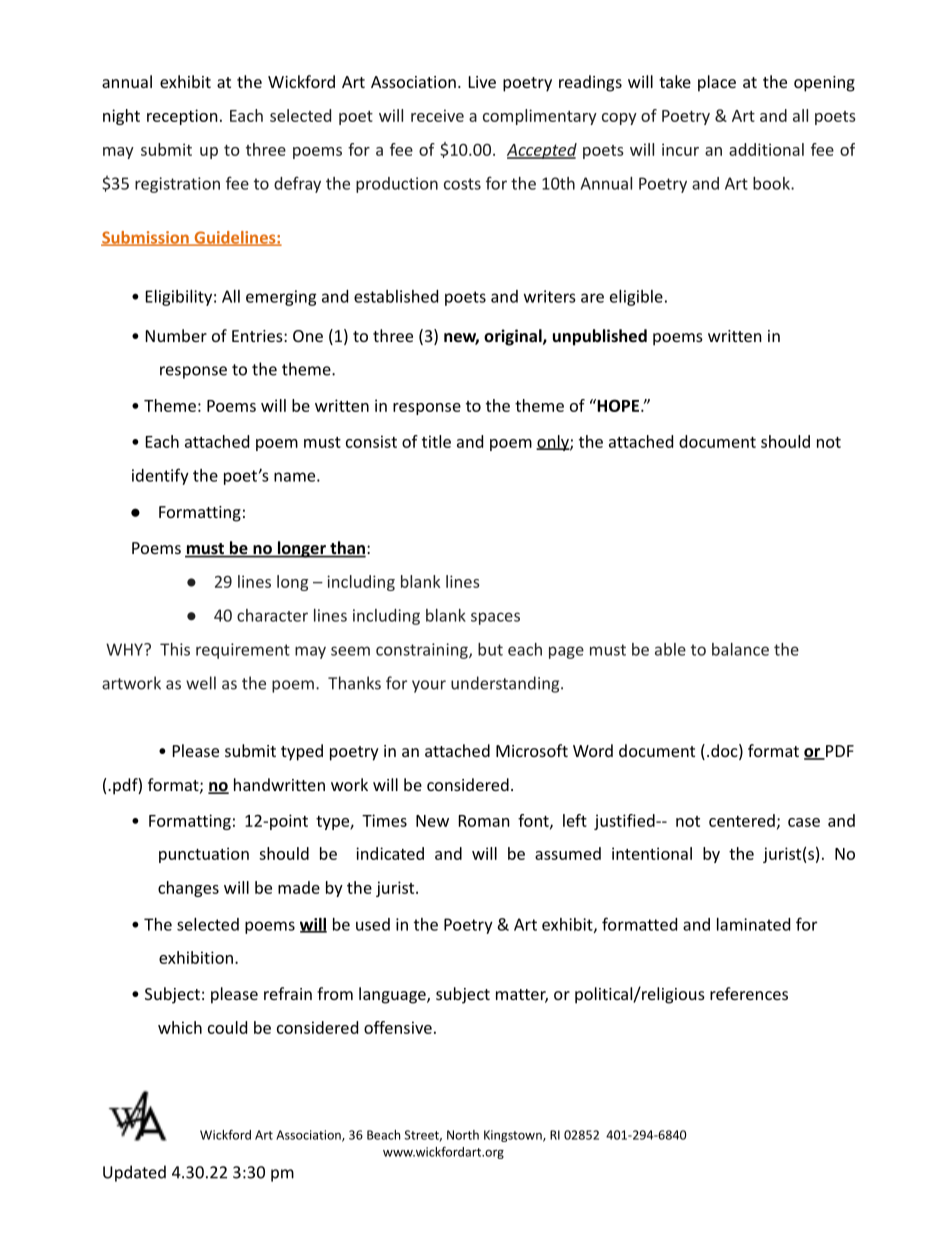 The height and width of the image is (1233, 952). Describe the element at coordinates (436, 441) in the image. I see `title` at that location.
